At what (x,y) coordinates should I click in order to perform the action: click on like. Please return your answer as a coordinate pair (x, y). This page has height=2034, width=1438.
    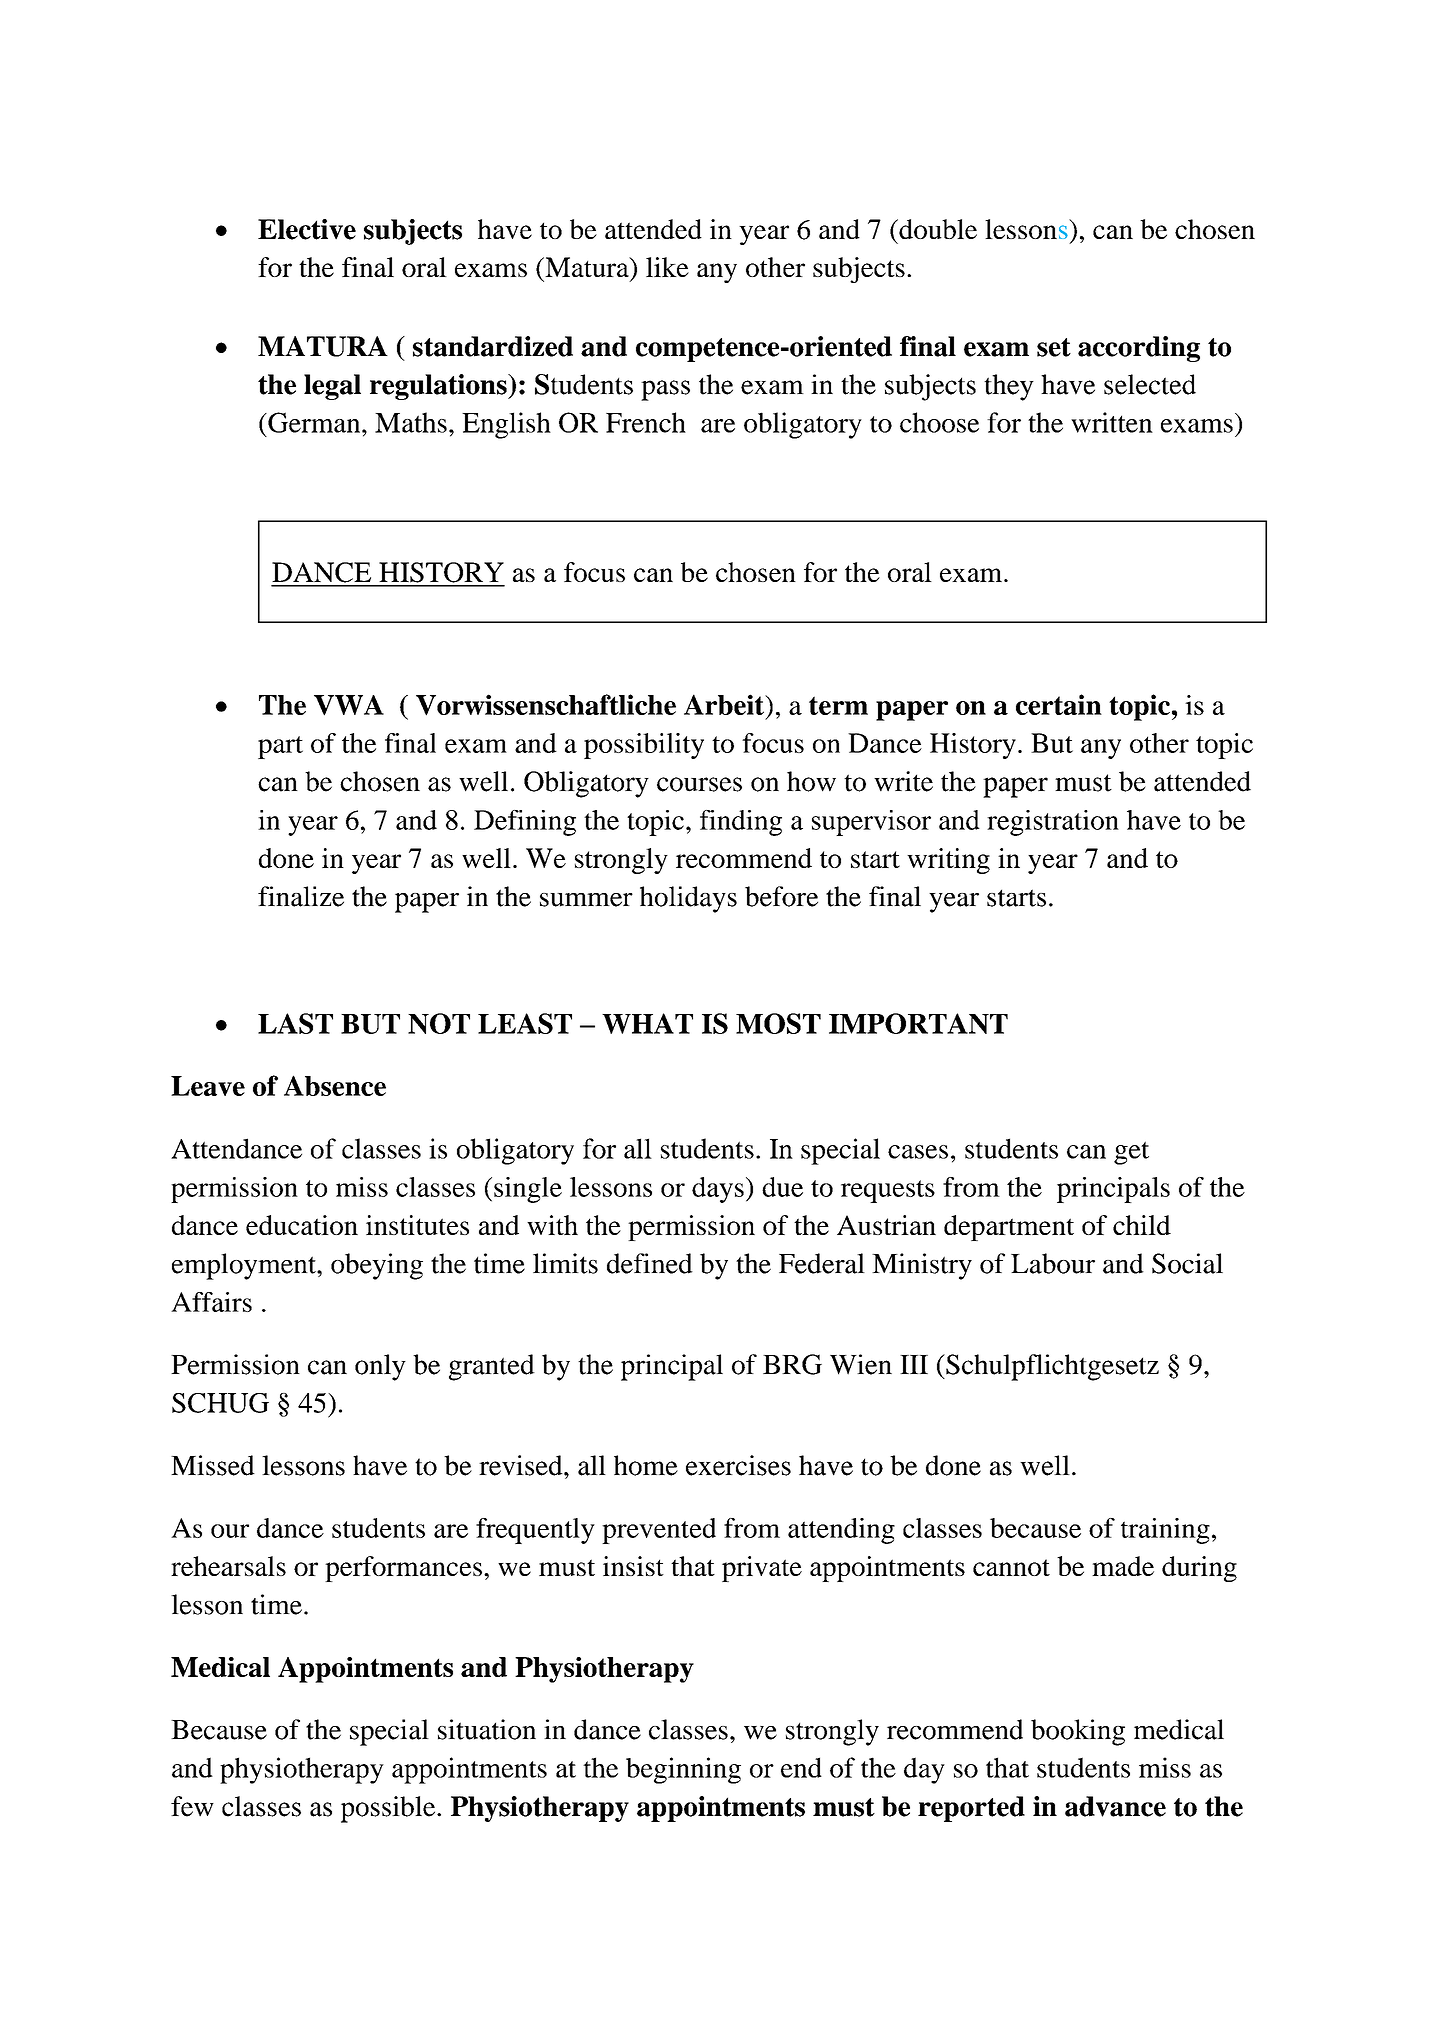
    Looking at the image, I should click on (667, 267).
